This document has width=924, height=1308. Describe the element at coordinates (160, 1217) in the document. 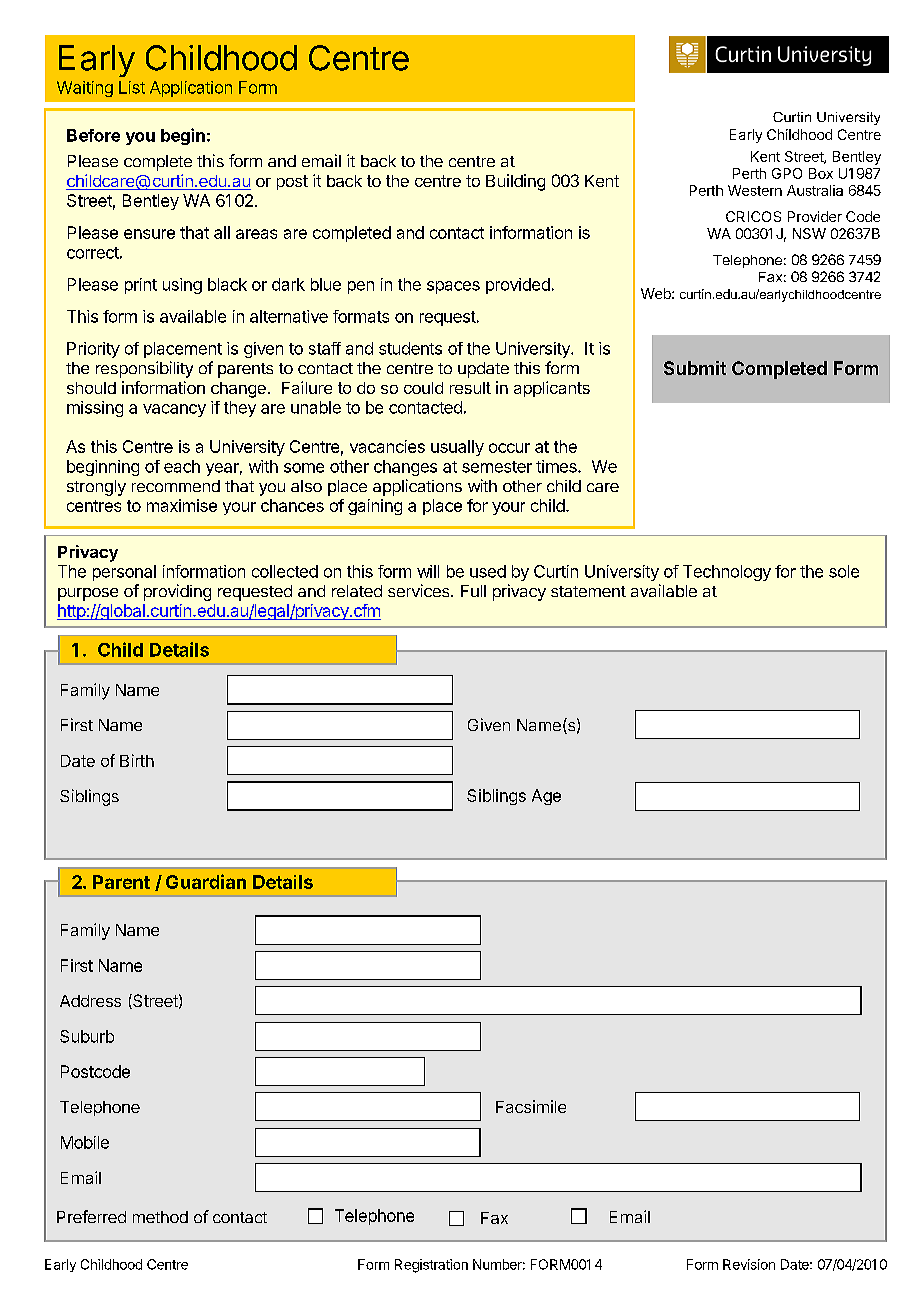

I see `method` at that location.
